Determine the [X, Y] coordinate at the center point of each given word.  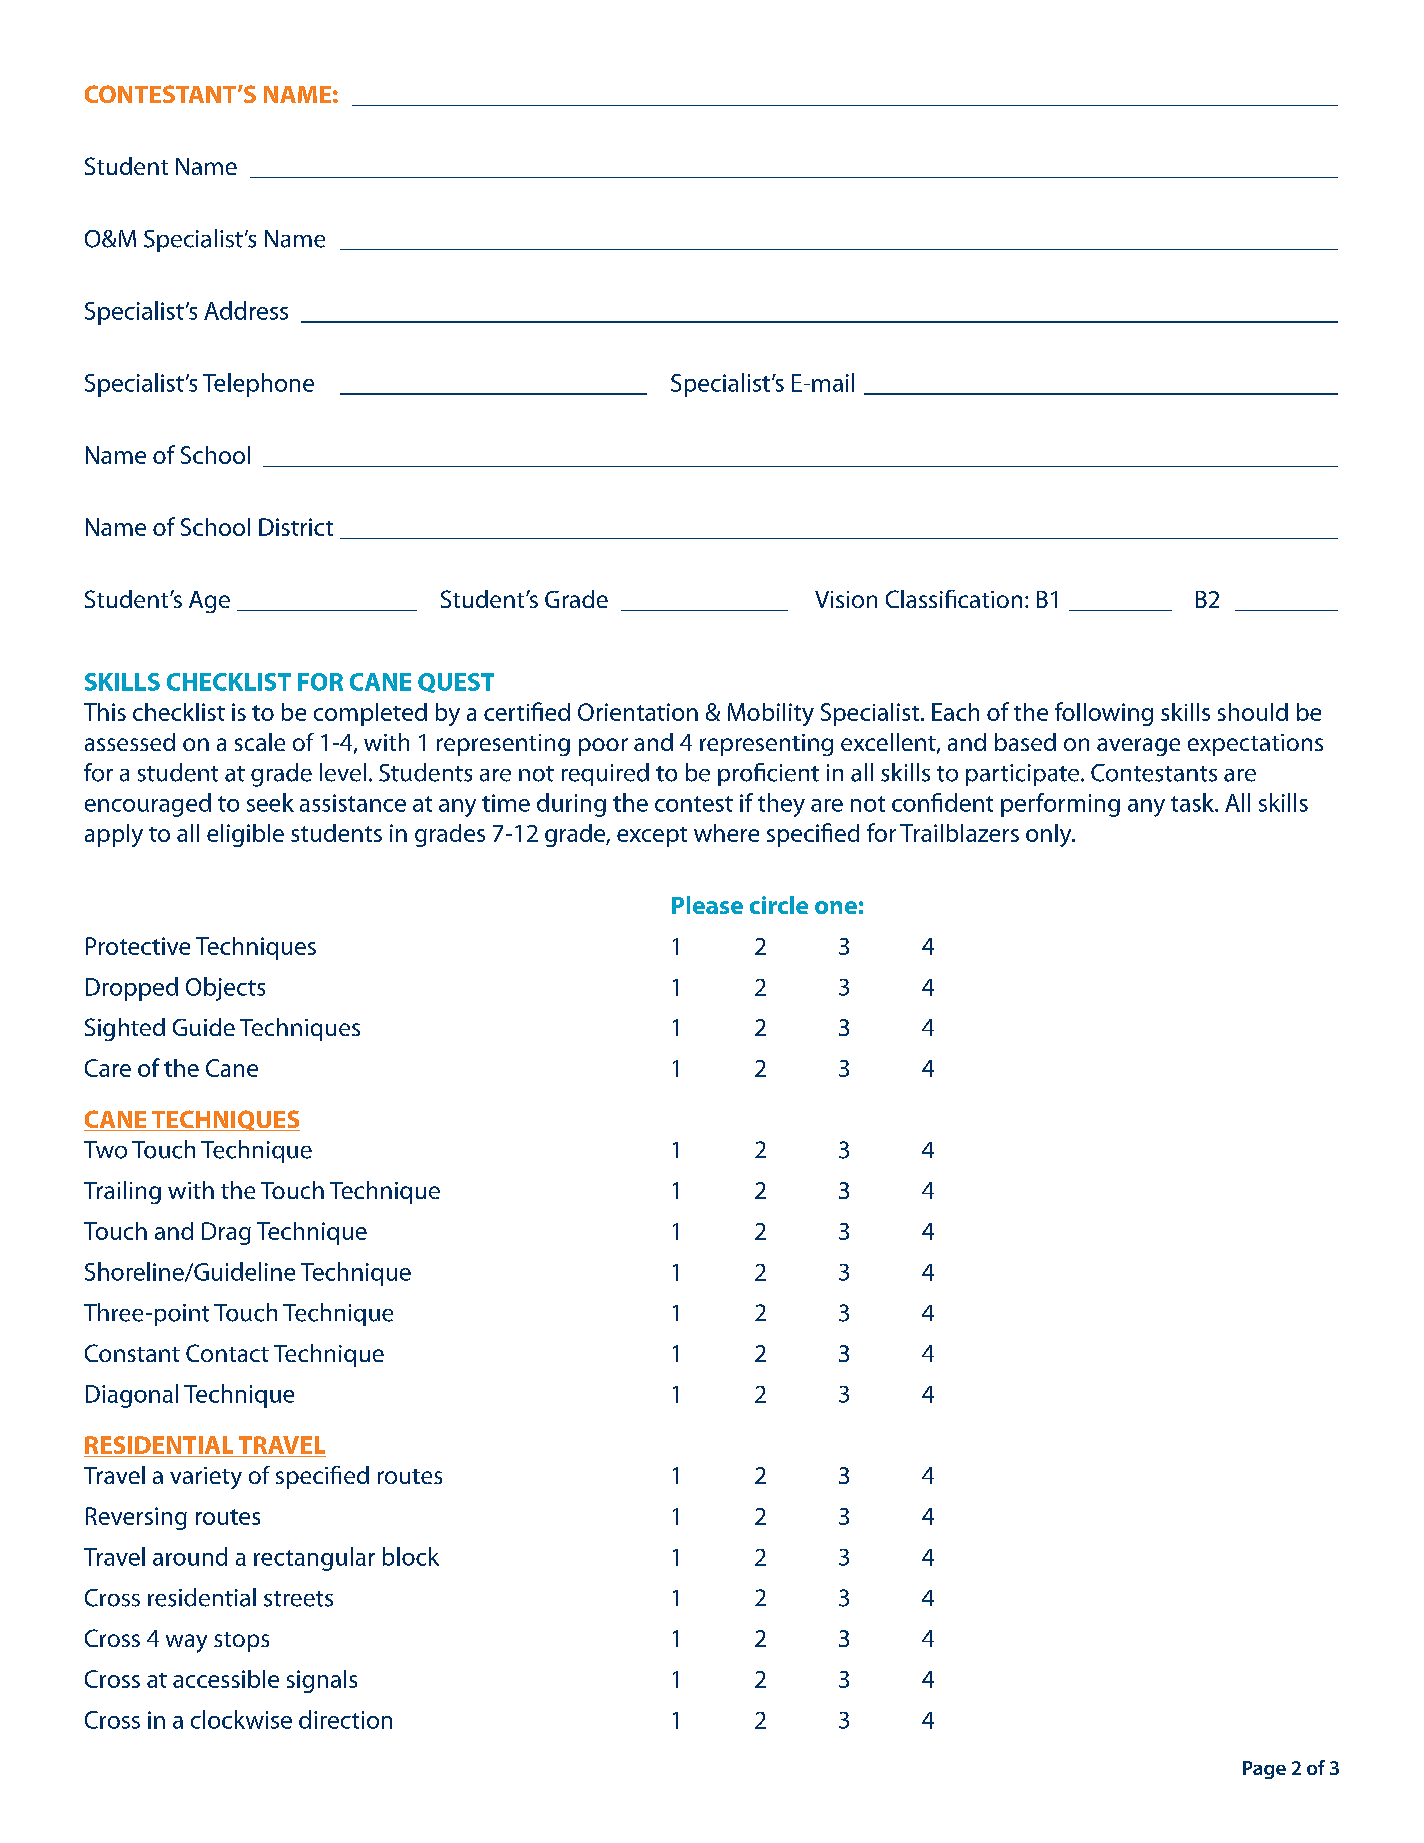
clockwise [241, 1719]
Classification [954, 599]
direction [345, 1719]
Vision [846, 599]
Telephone [258, 385]
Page [1264, 1770]
